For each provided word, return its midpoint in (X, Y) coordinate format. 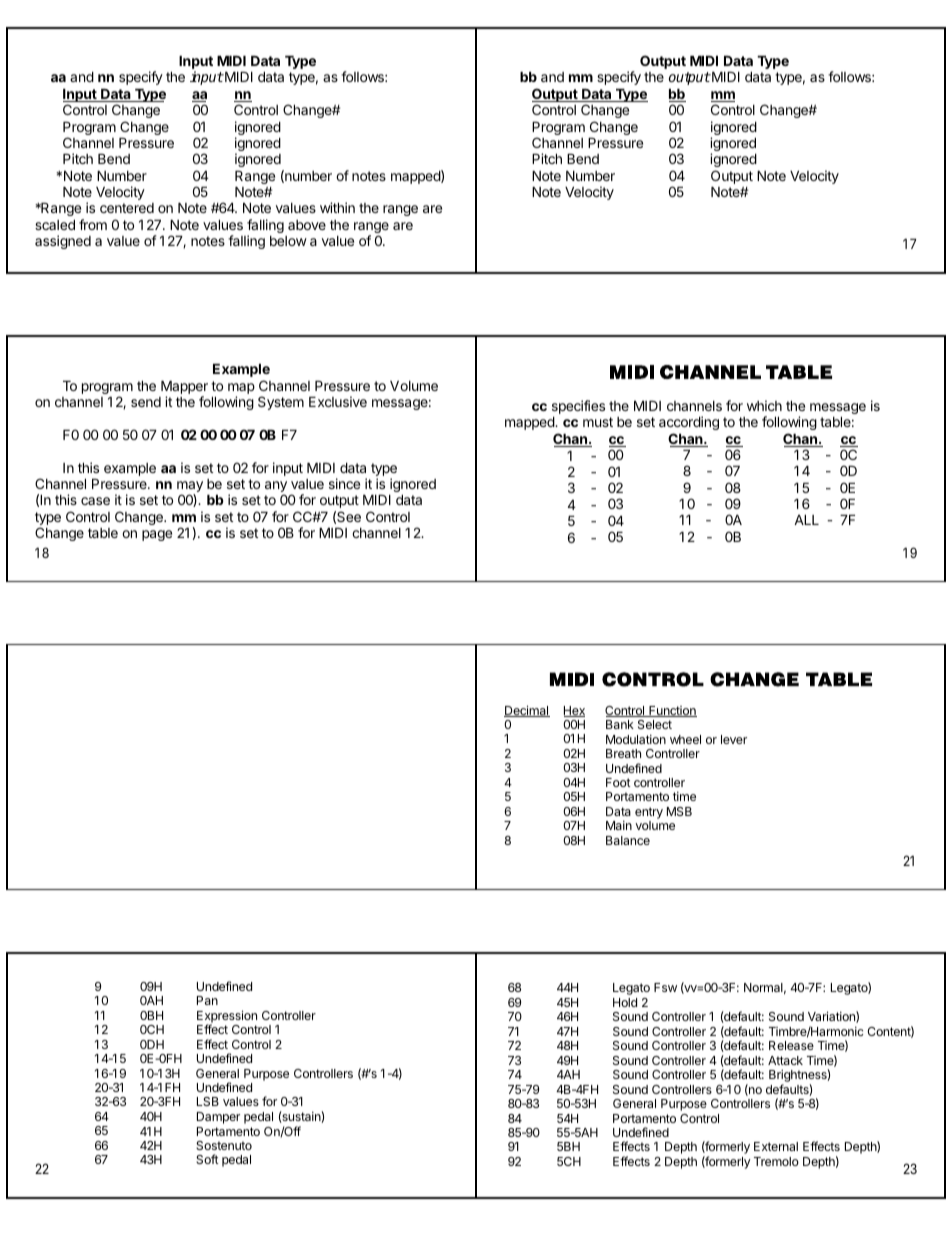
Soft (207, 1159)
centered (127, 208)
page (157, 535)
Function (672, 711)
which (764, 405)
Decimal (527, 711)
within (337, 207)
